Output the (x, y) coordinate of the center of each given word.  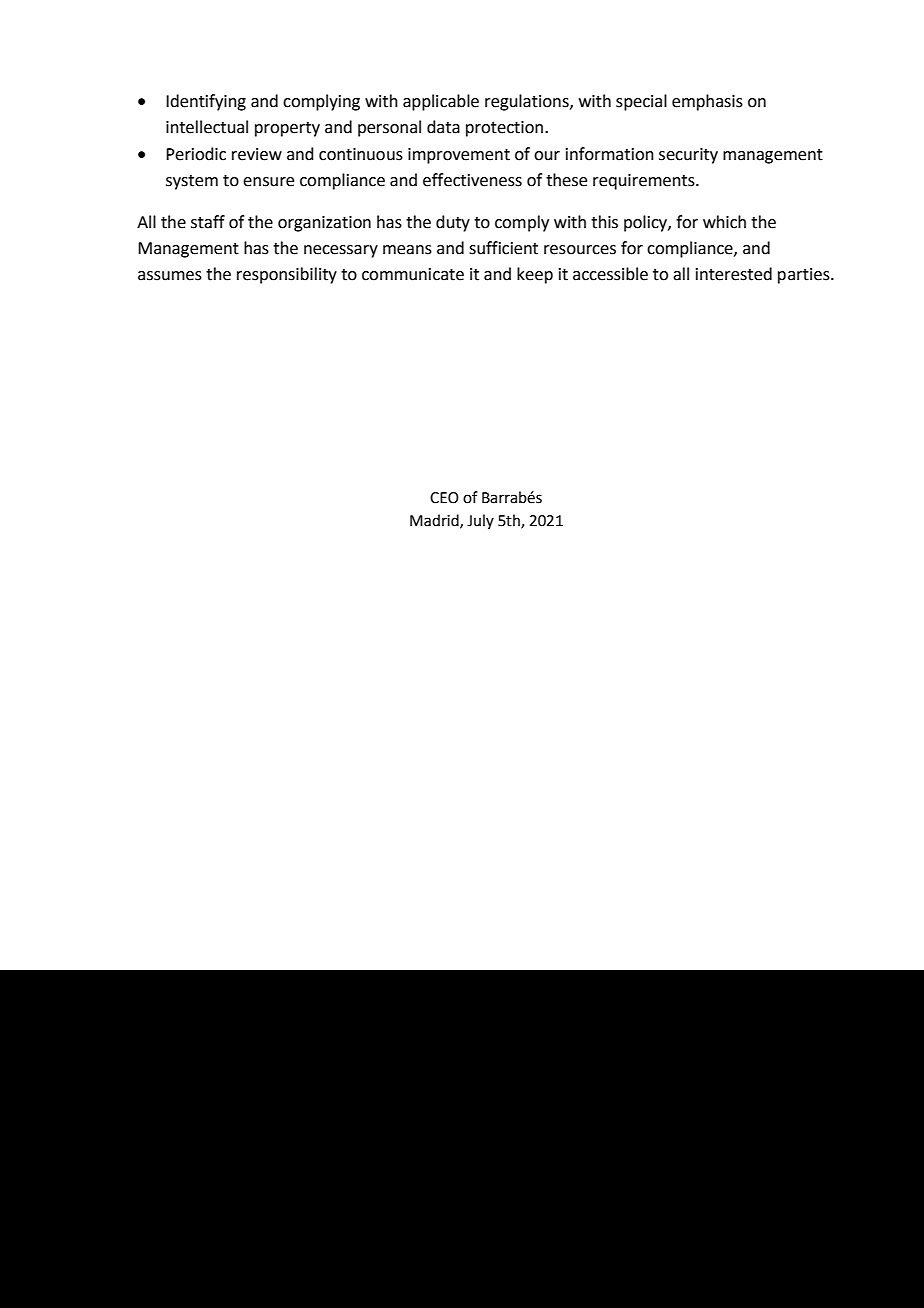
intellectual (207, 127)
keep (535, 275)
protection (506, 129)
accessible (610, 274)
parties (805, 276)
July (480, 521)
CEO (444, 498)
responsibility (287, 275)
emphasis (707, 102)
